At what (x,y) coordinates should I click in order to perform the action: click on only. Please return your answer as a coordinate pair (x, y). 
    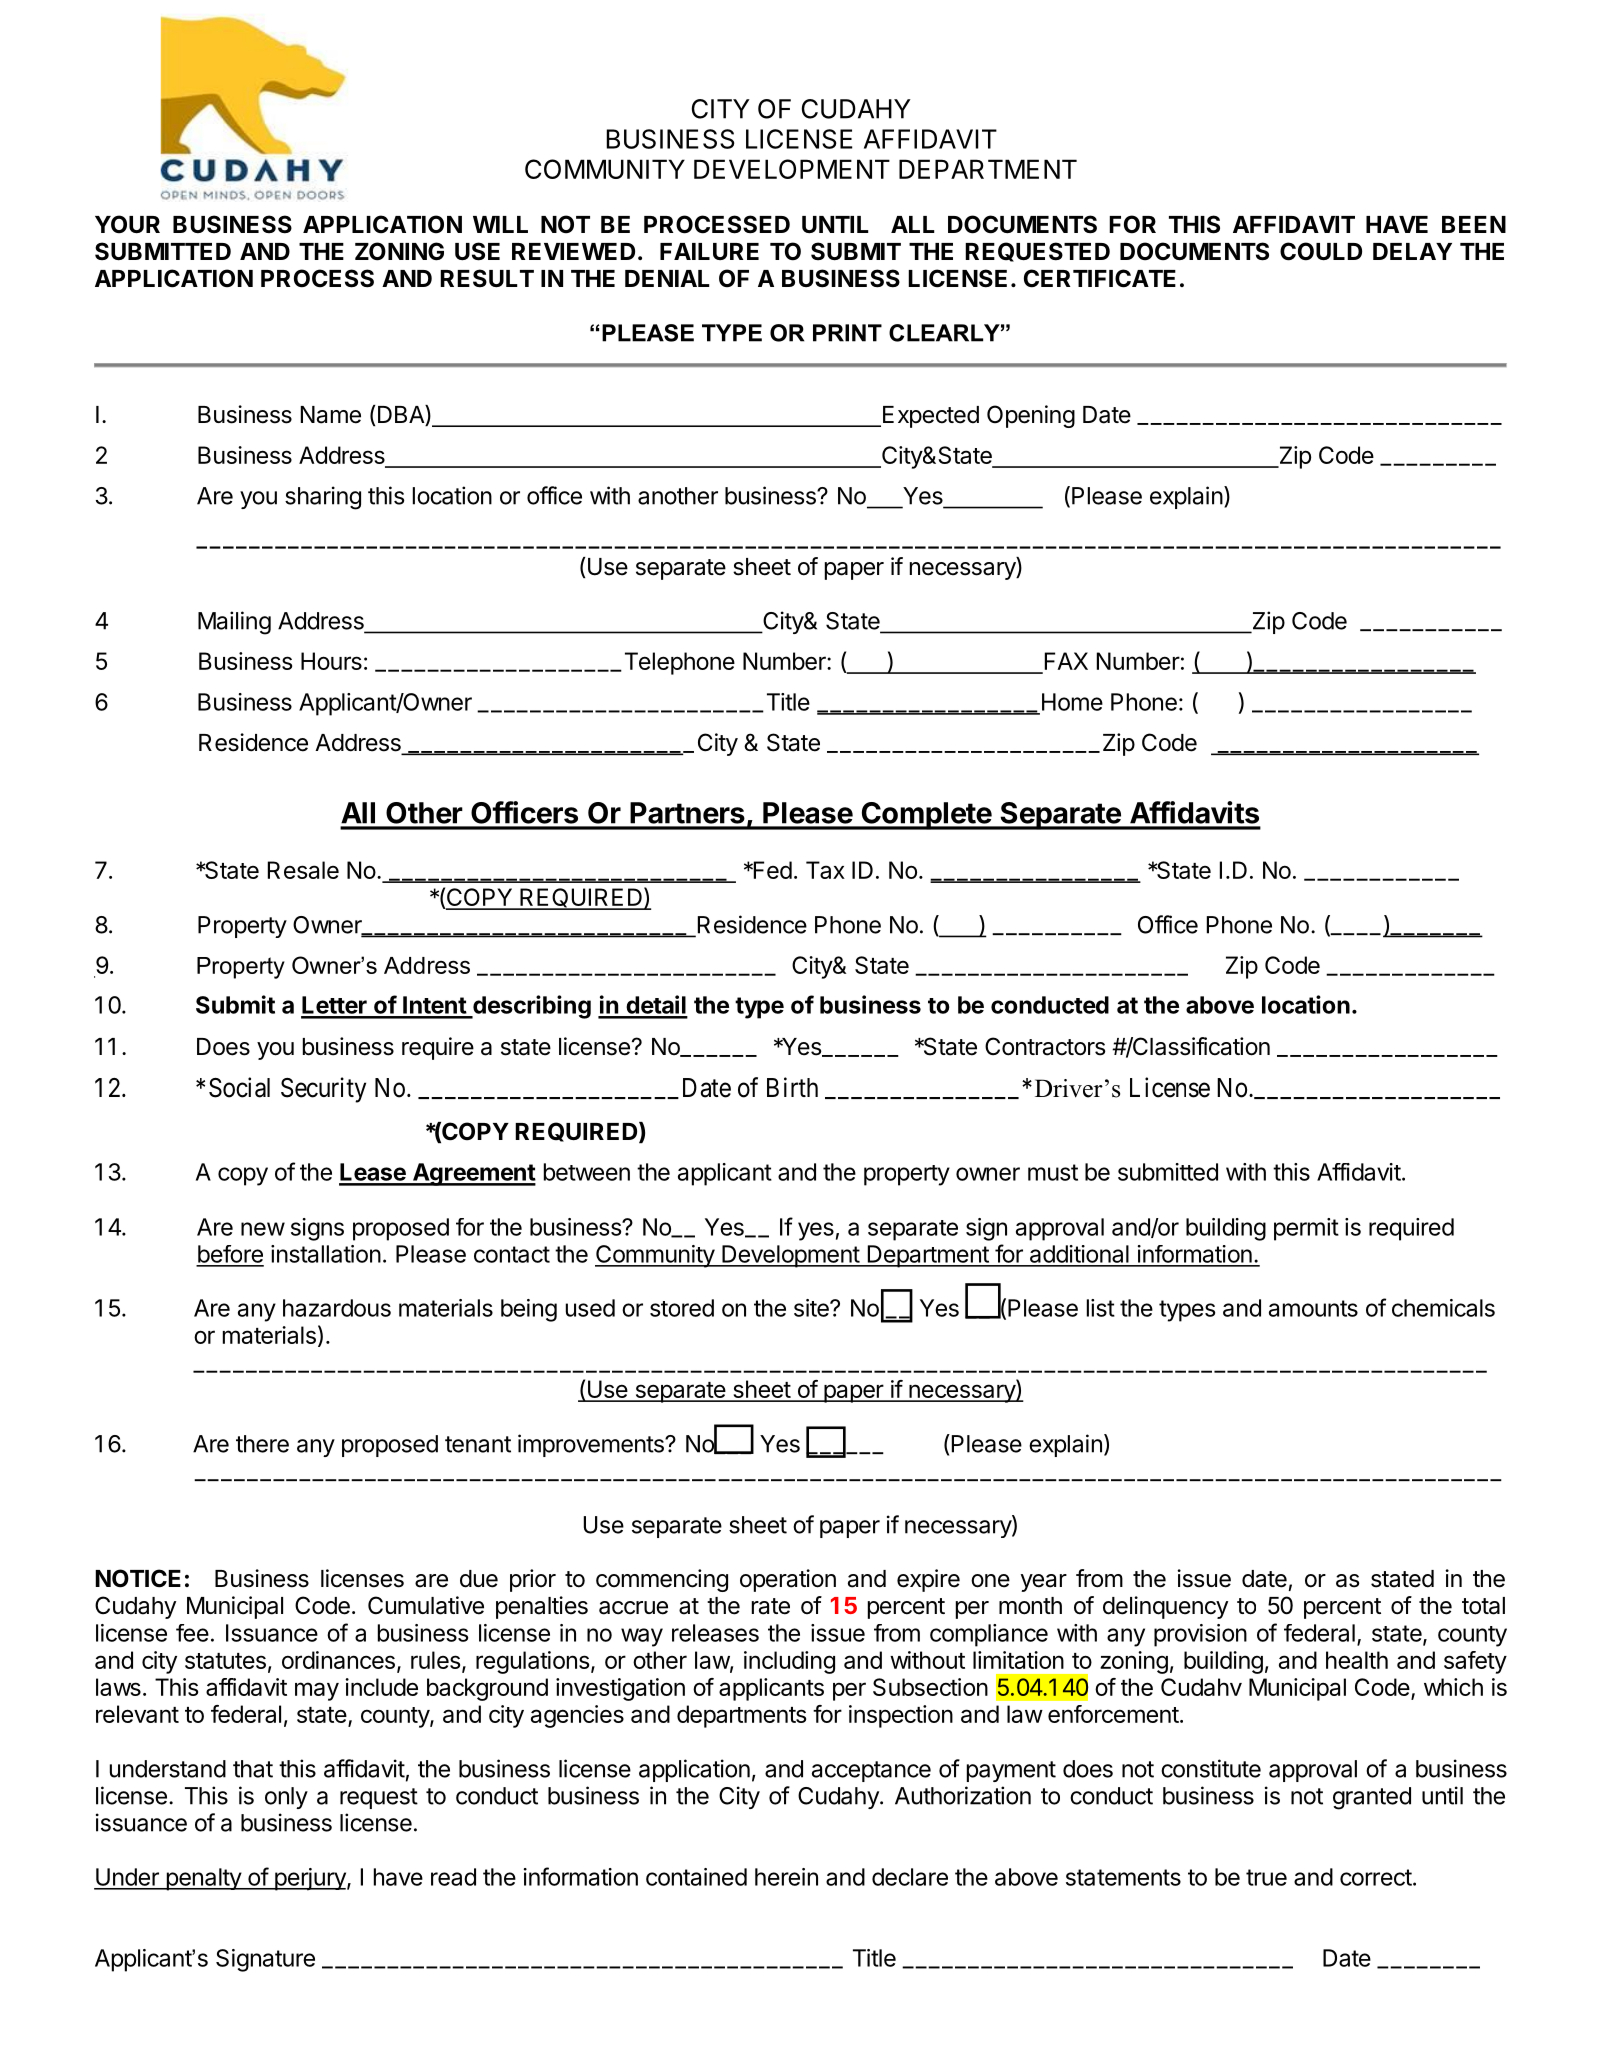
    Looking at the image, I should click on (286, 1798).
